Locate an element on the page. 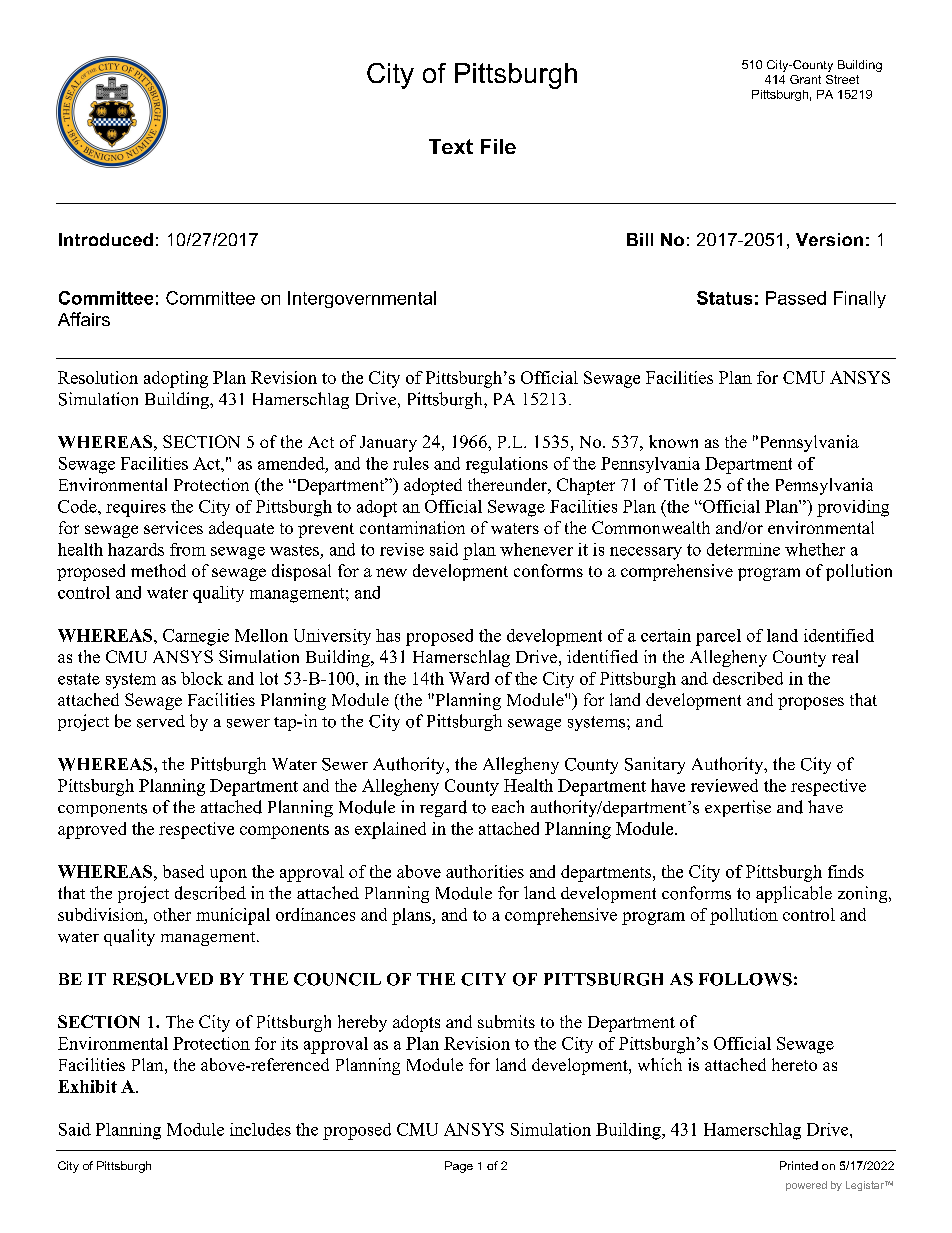 The image size is (952, 1233). Page is located at coordinates (459, 1167).
